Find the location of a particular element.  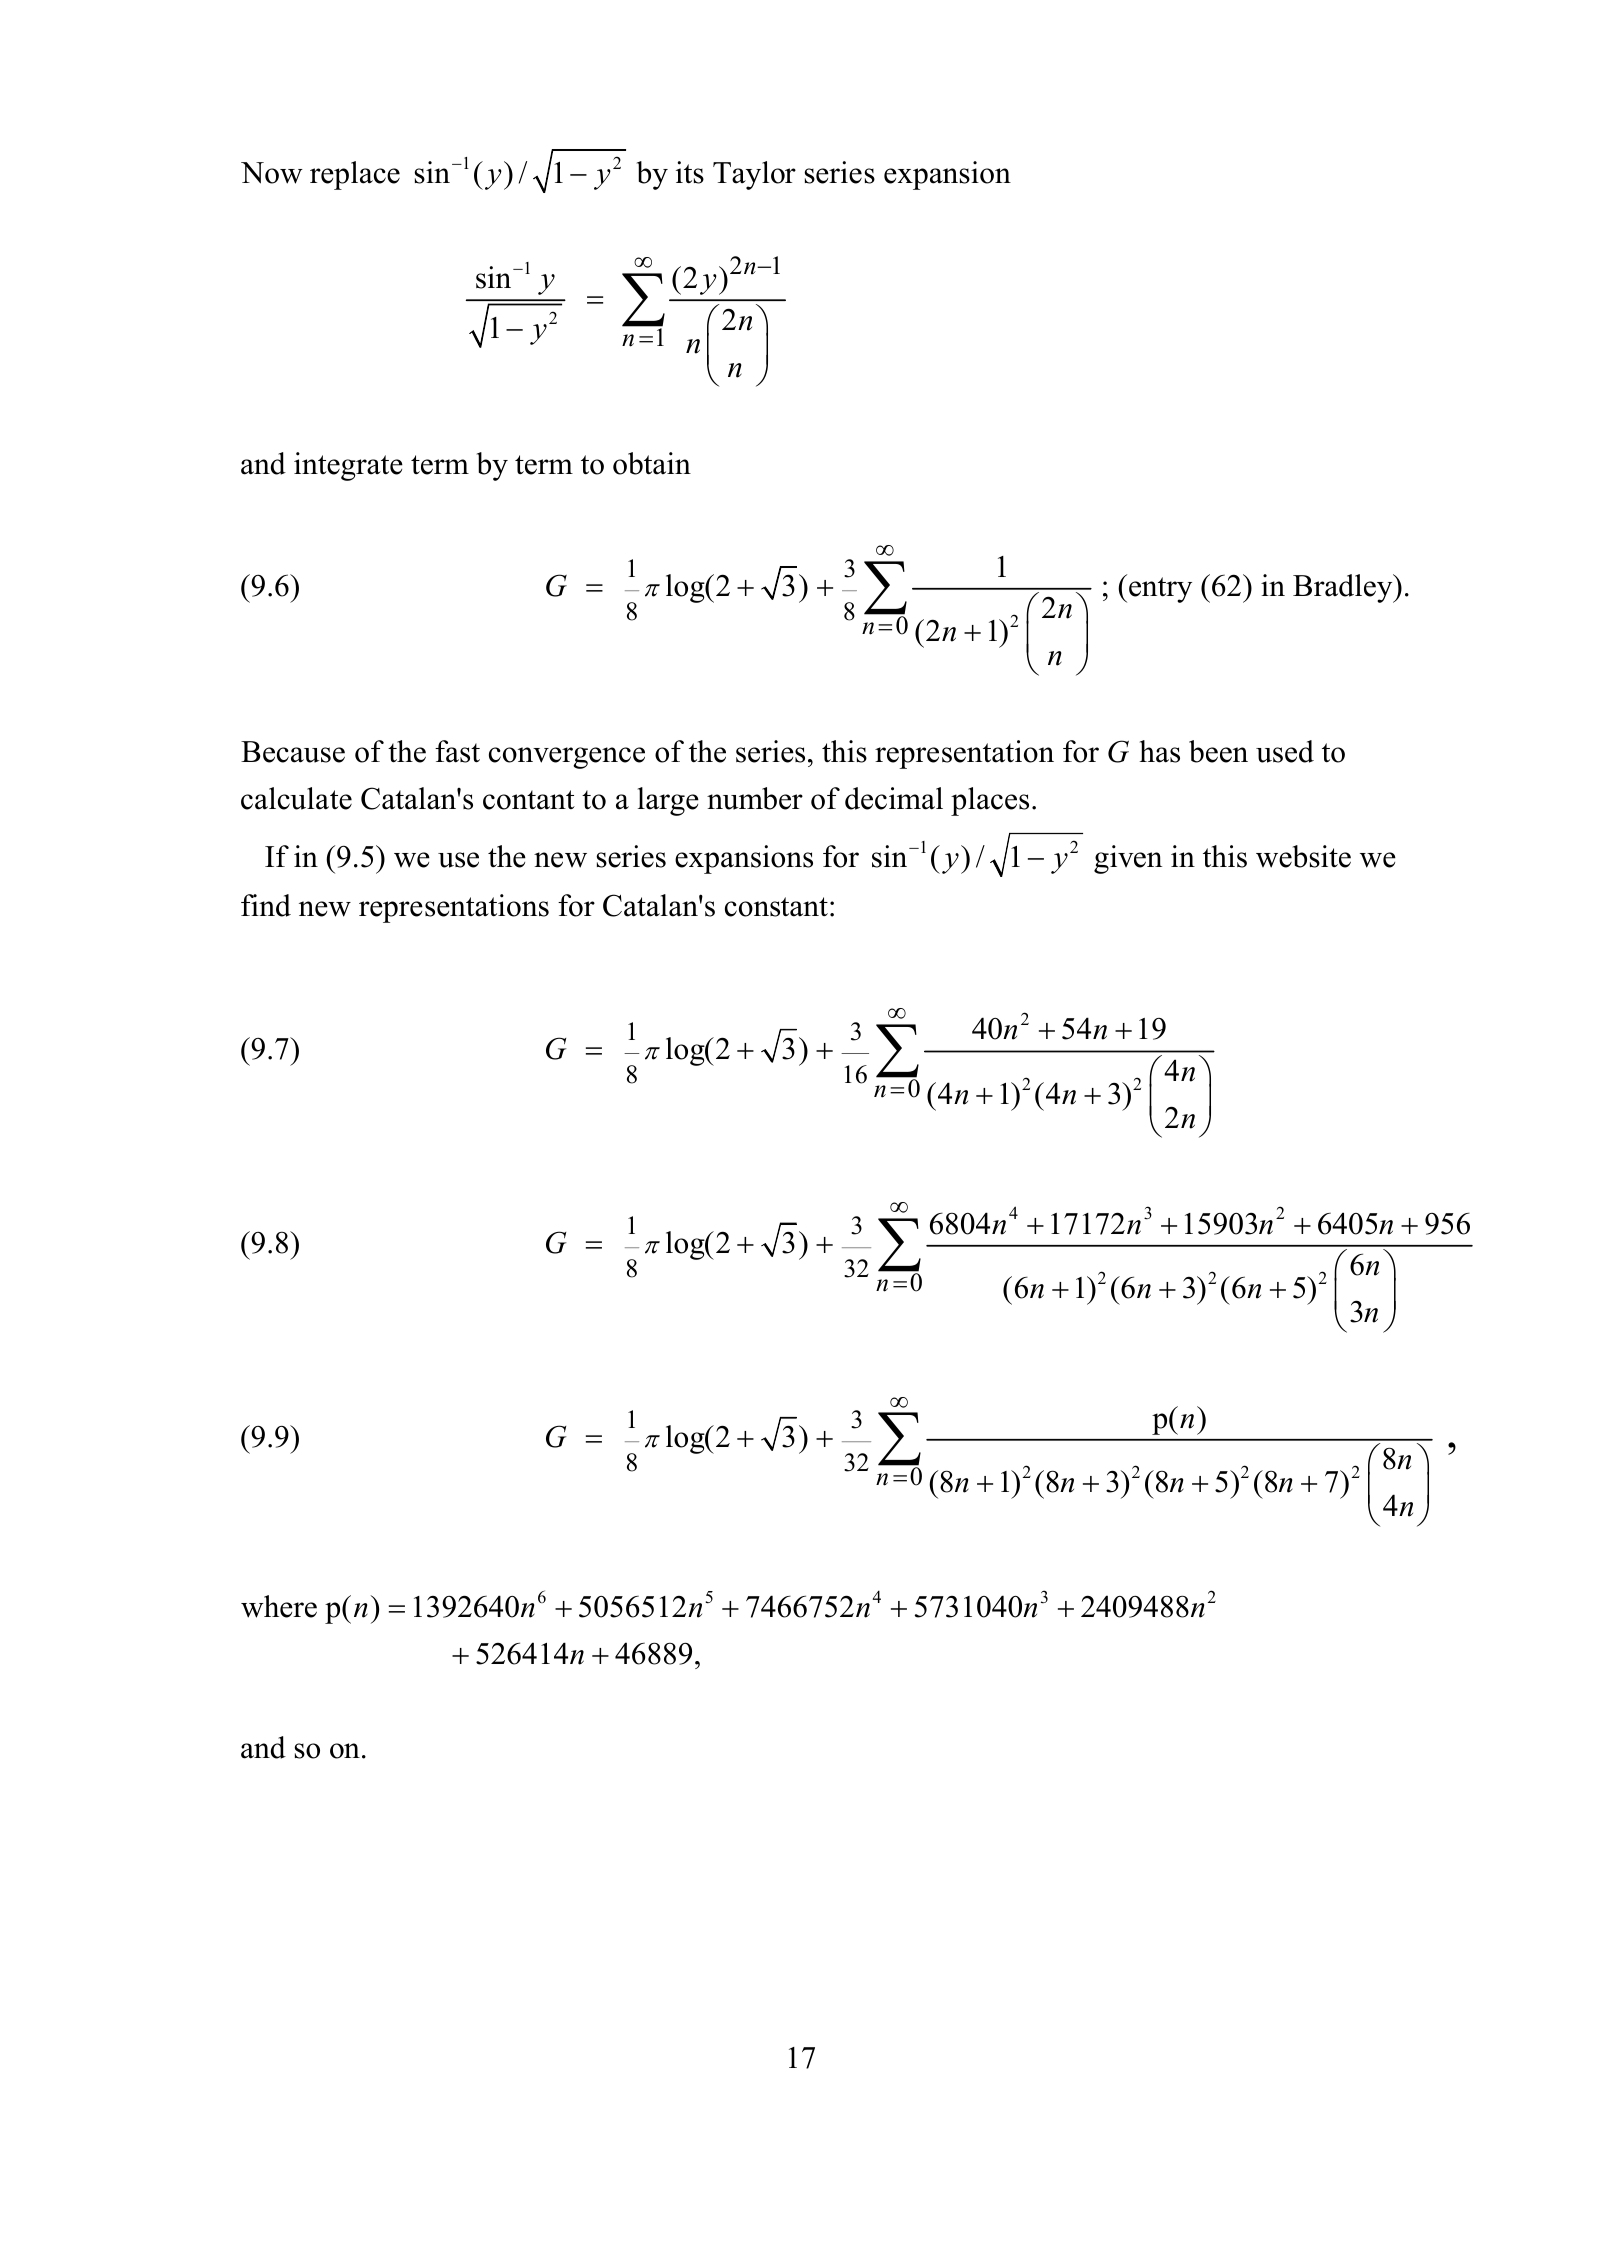

given is located at coordinates (1128, 859).
